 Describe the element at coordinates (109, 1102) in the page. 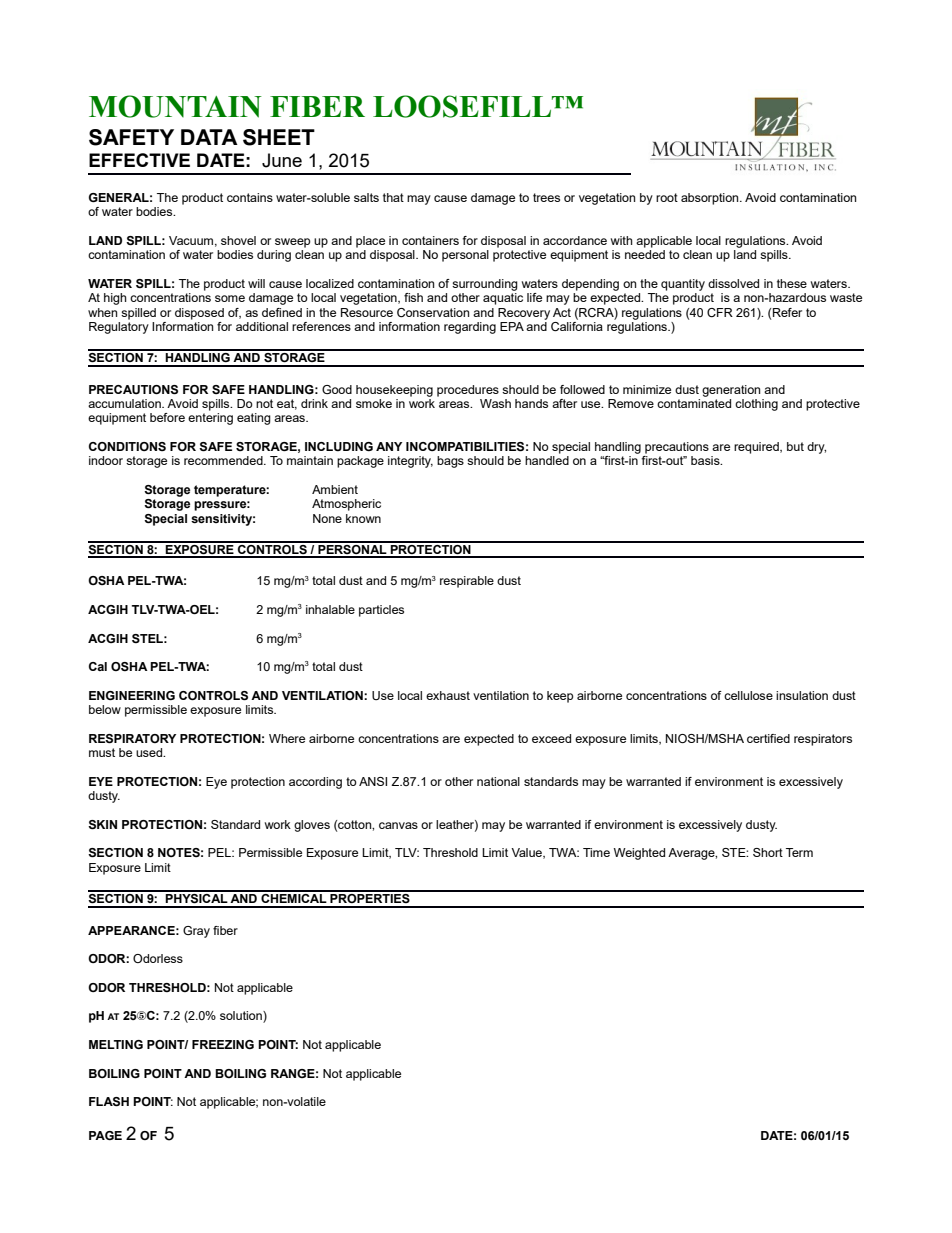

I see `FLASH` at that location.
